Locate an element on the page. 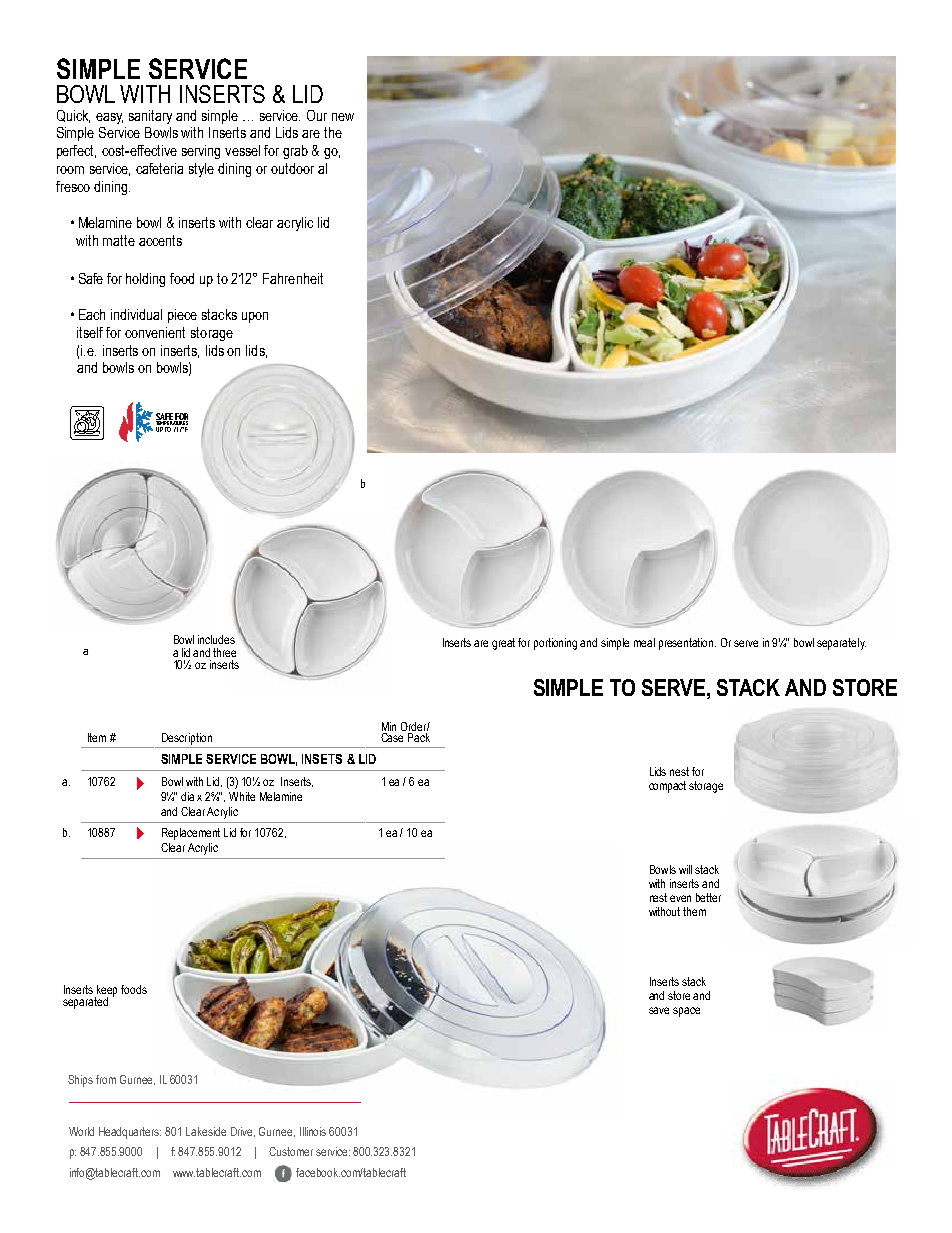 Image resolution: width=952 pixels, height=1233 pixels. Illinois is located at coordinates (313, 1131).
